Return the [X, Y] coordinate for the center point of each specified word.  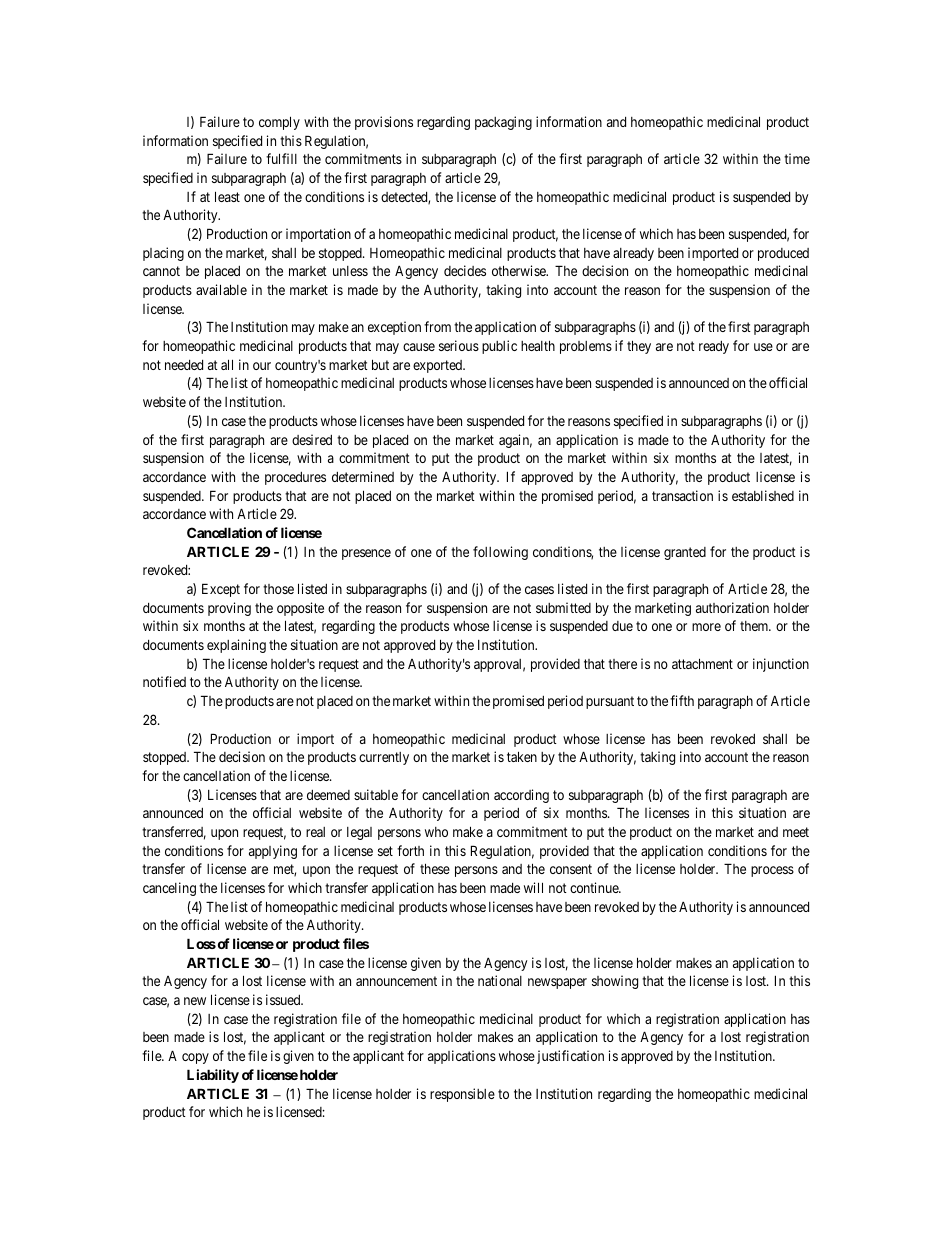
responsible [462, 1095]
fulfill [281, 158]
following [500, 553]
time [797, 158]
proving [229, 609]
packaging [503, 123]
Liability [213, 1076]
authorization [732, 607]
